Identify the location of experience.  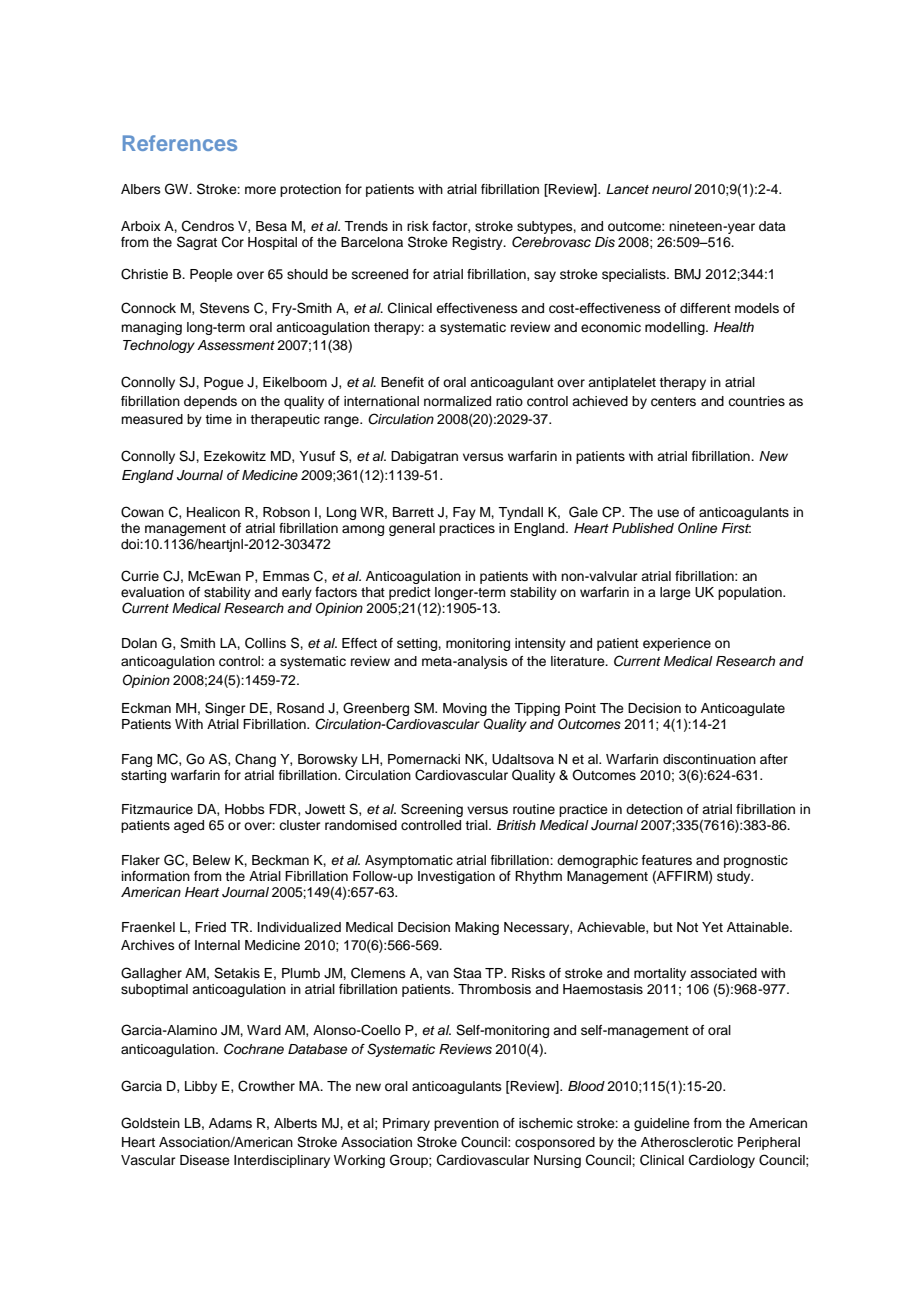
(677, 644).
